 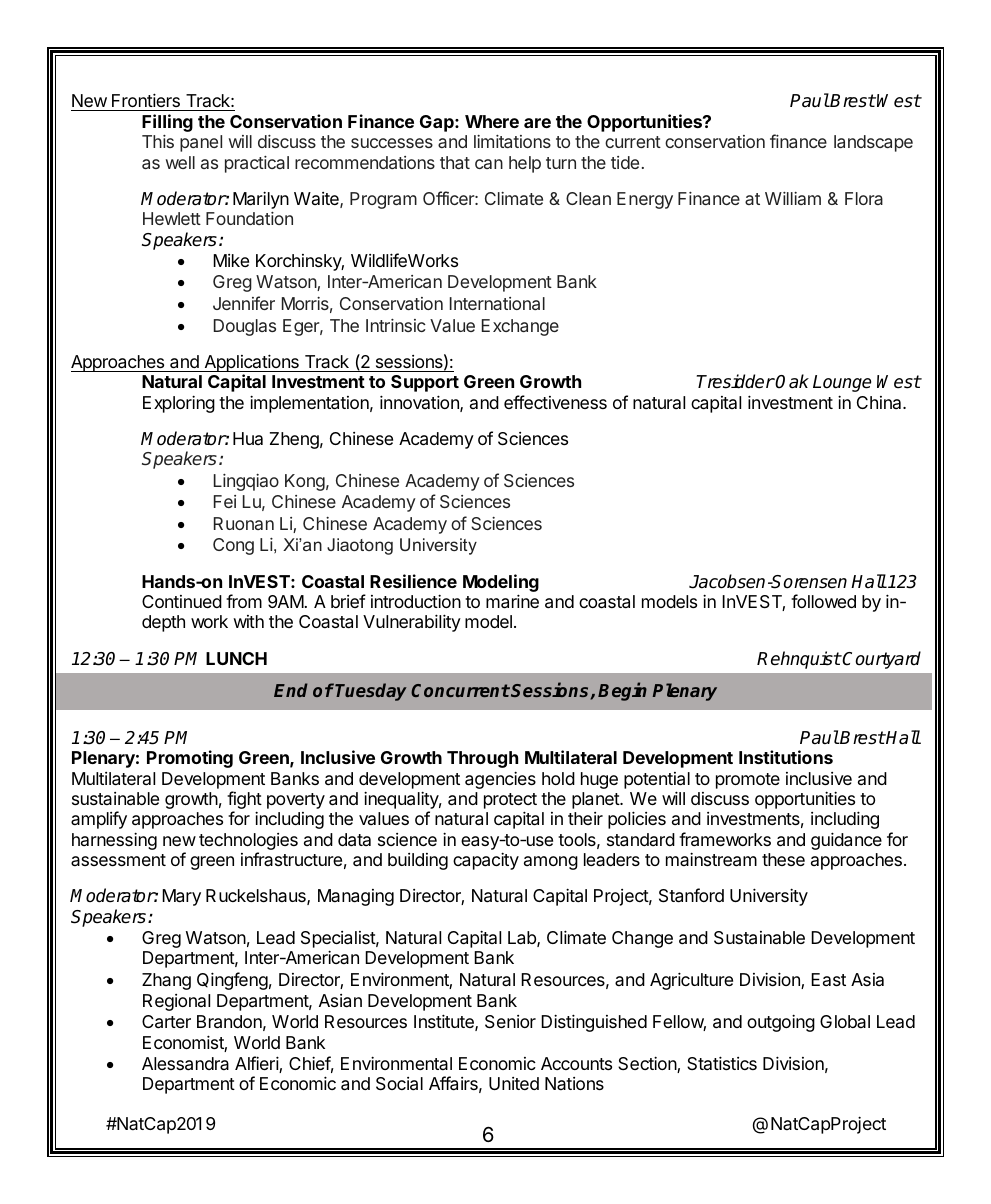 What do you see at coordinates (781, 1023) in the screenshot?
I see `outgoing` at bounding box center [781, 1023].
